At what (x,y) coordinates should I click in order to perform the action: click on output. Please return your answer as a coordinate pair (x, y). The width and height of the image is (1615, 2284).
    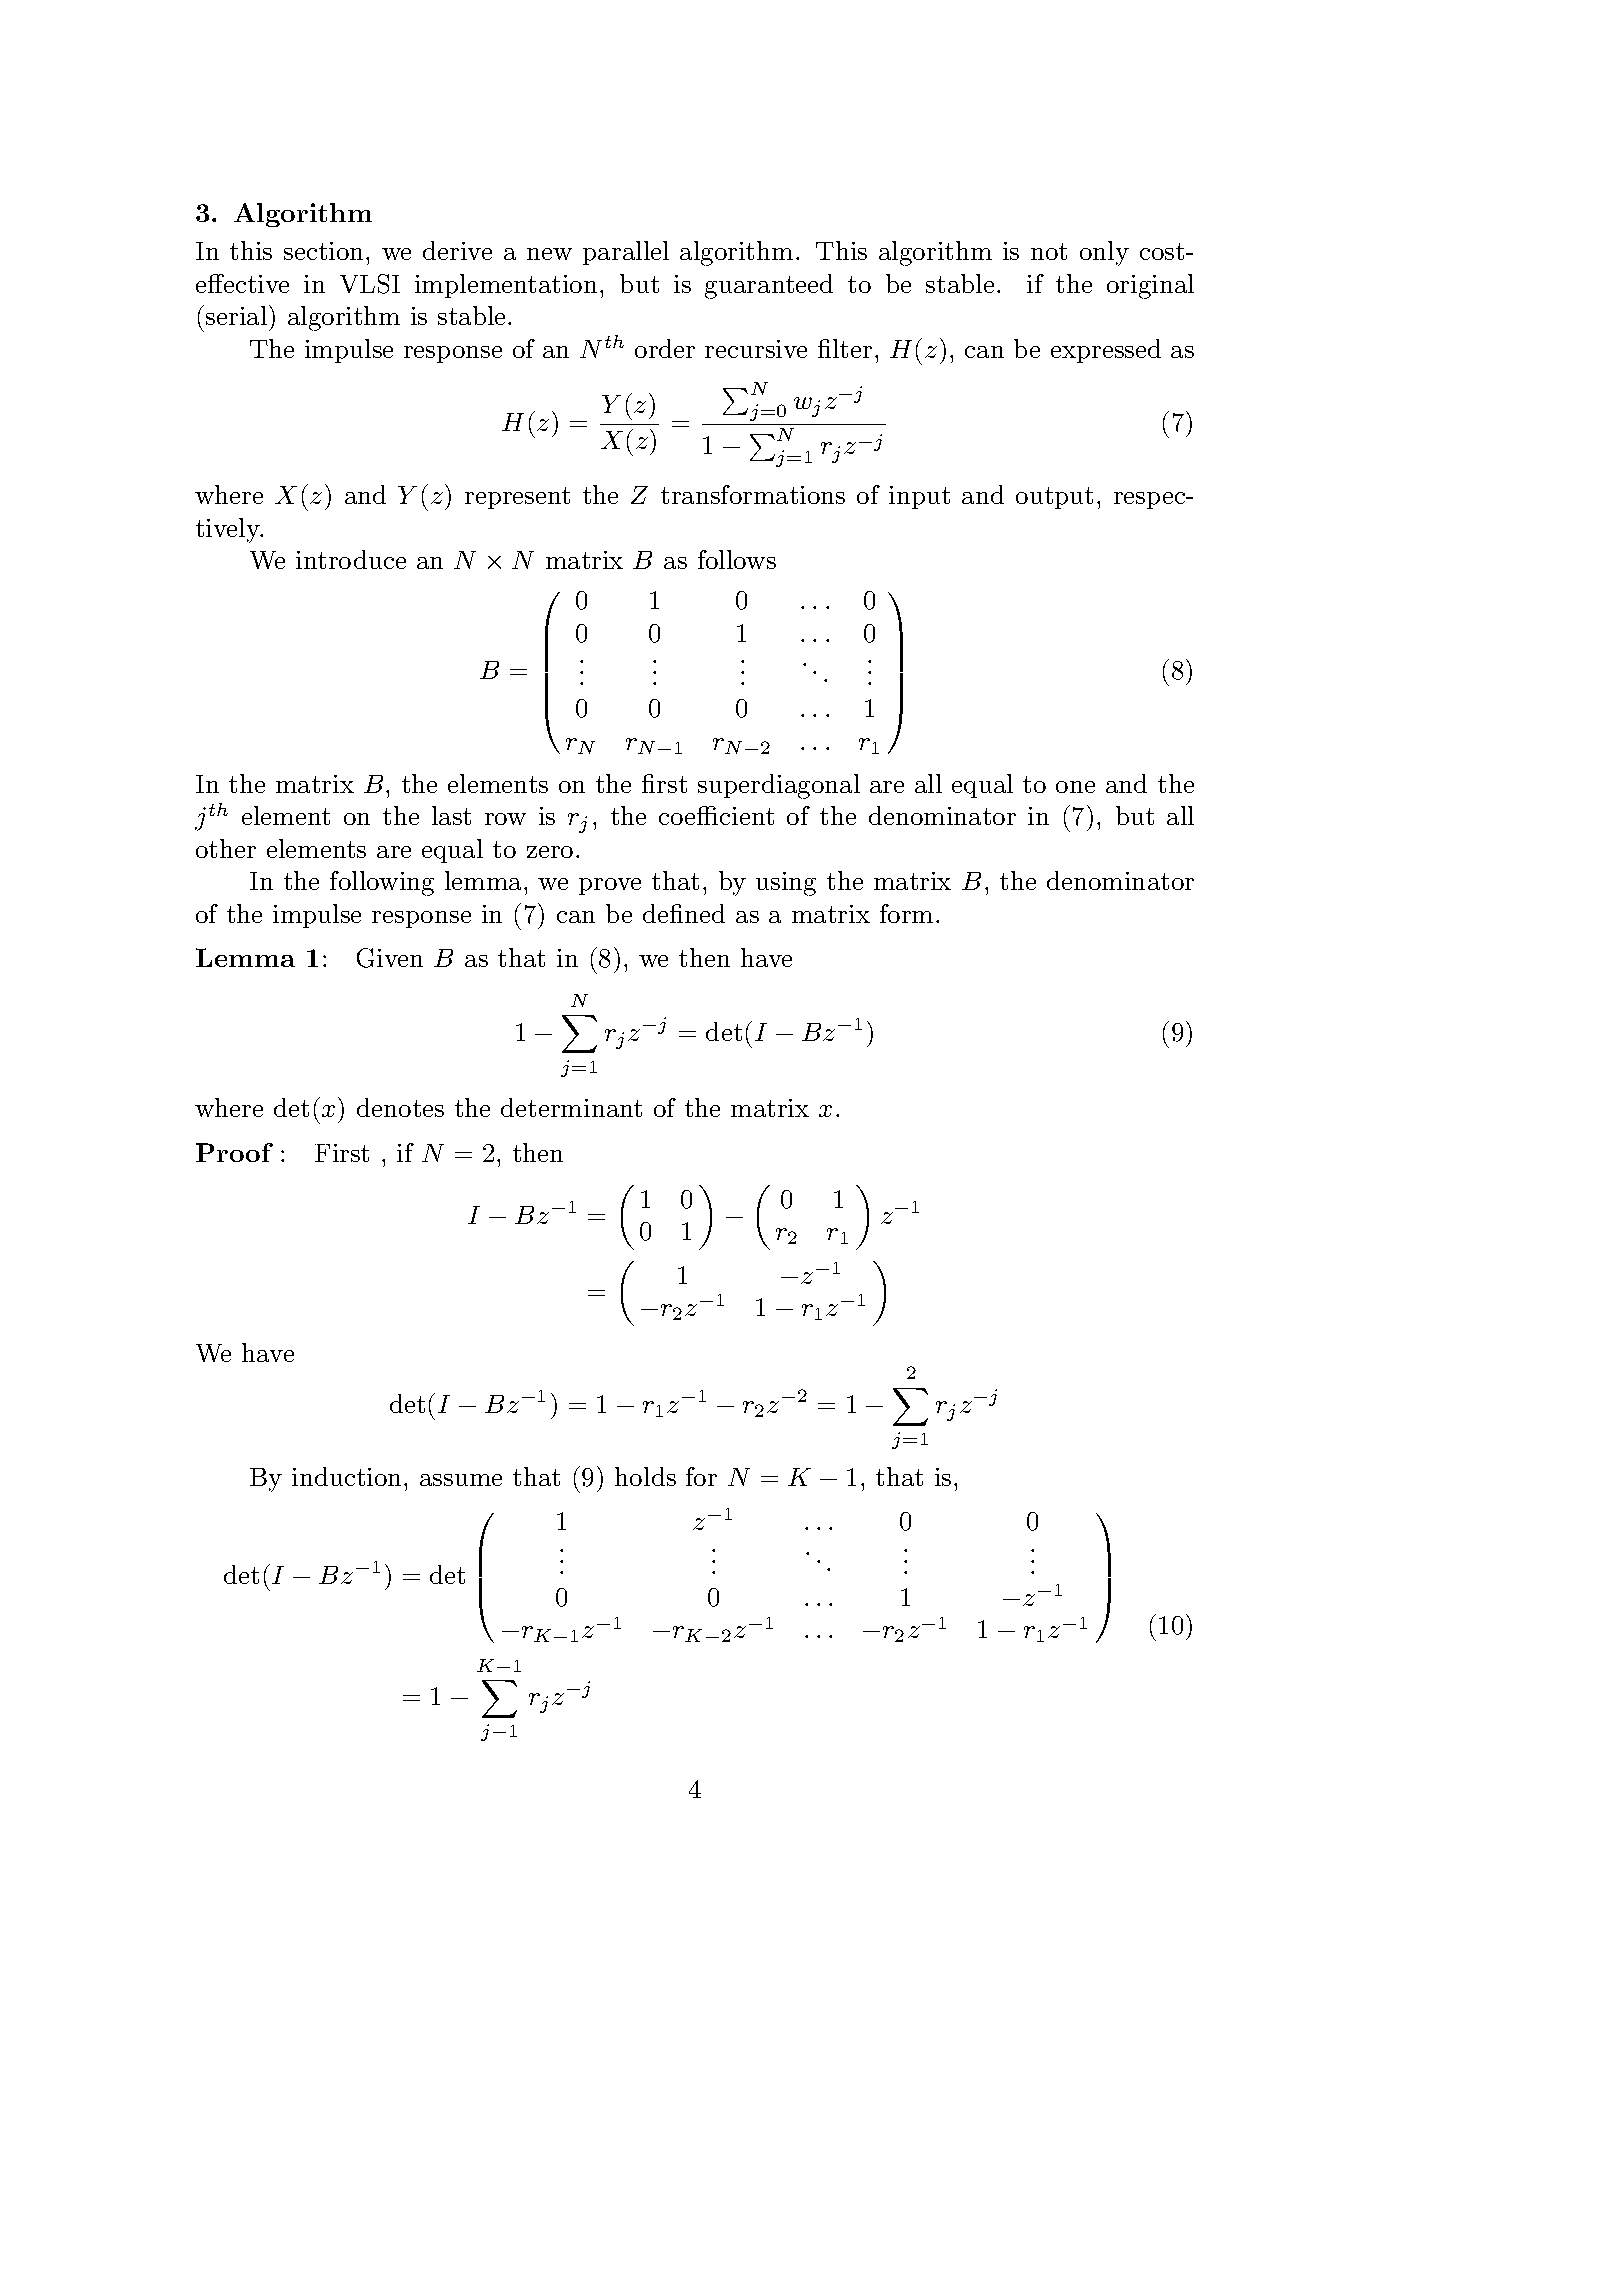
    Looking at the image, I should click on (1054, 498).
